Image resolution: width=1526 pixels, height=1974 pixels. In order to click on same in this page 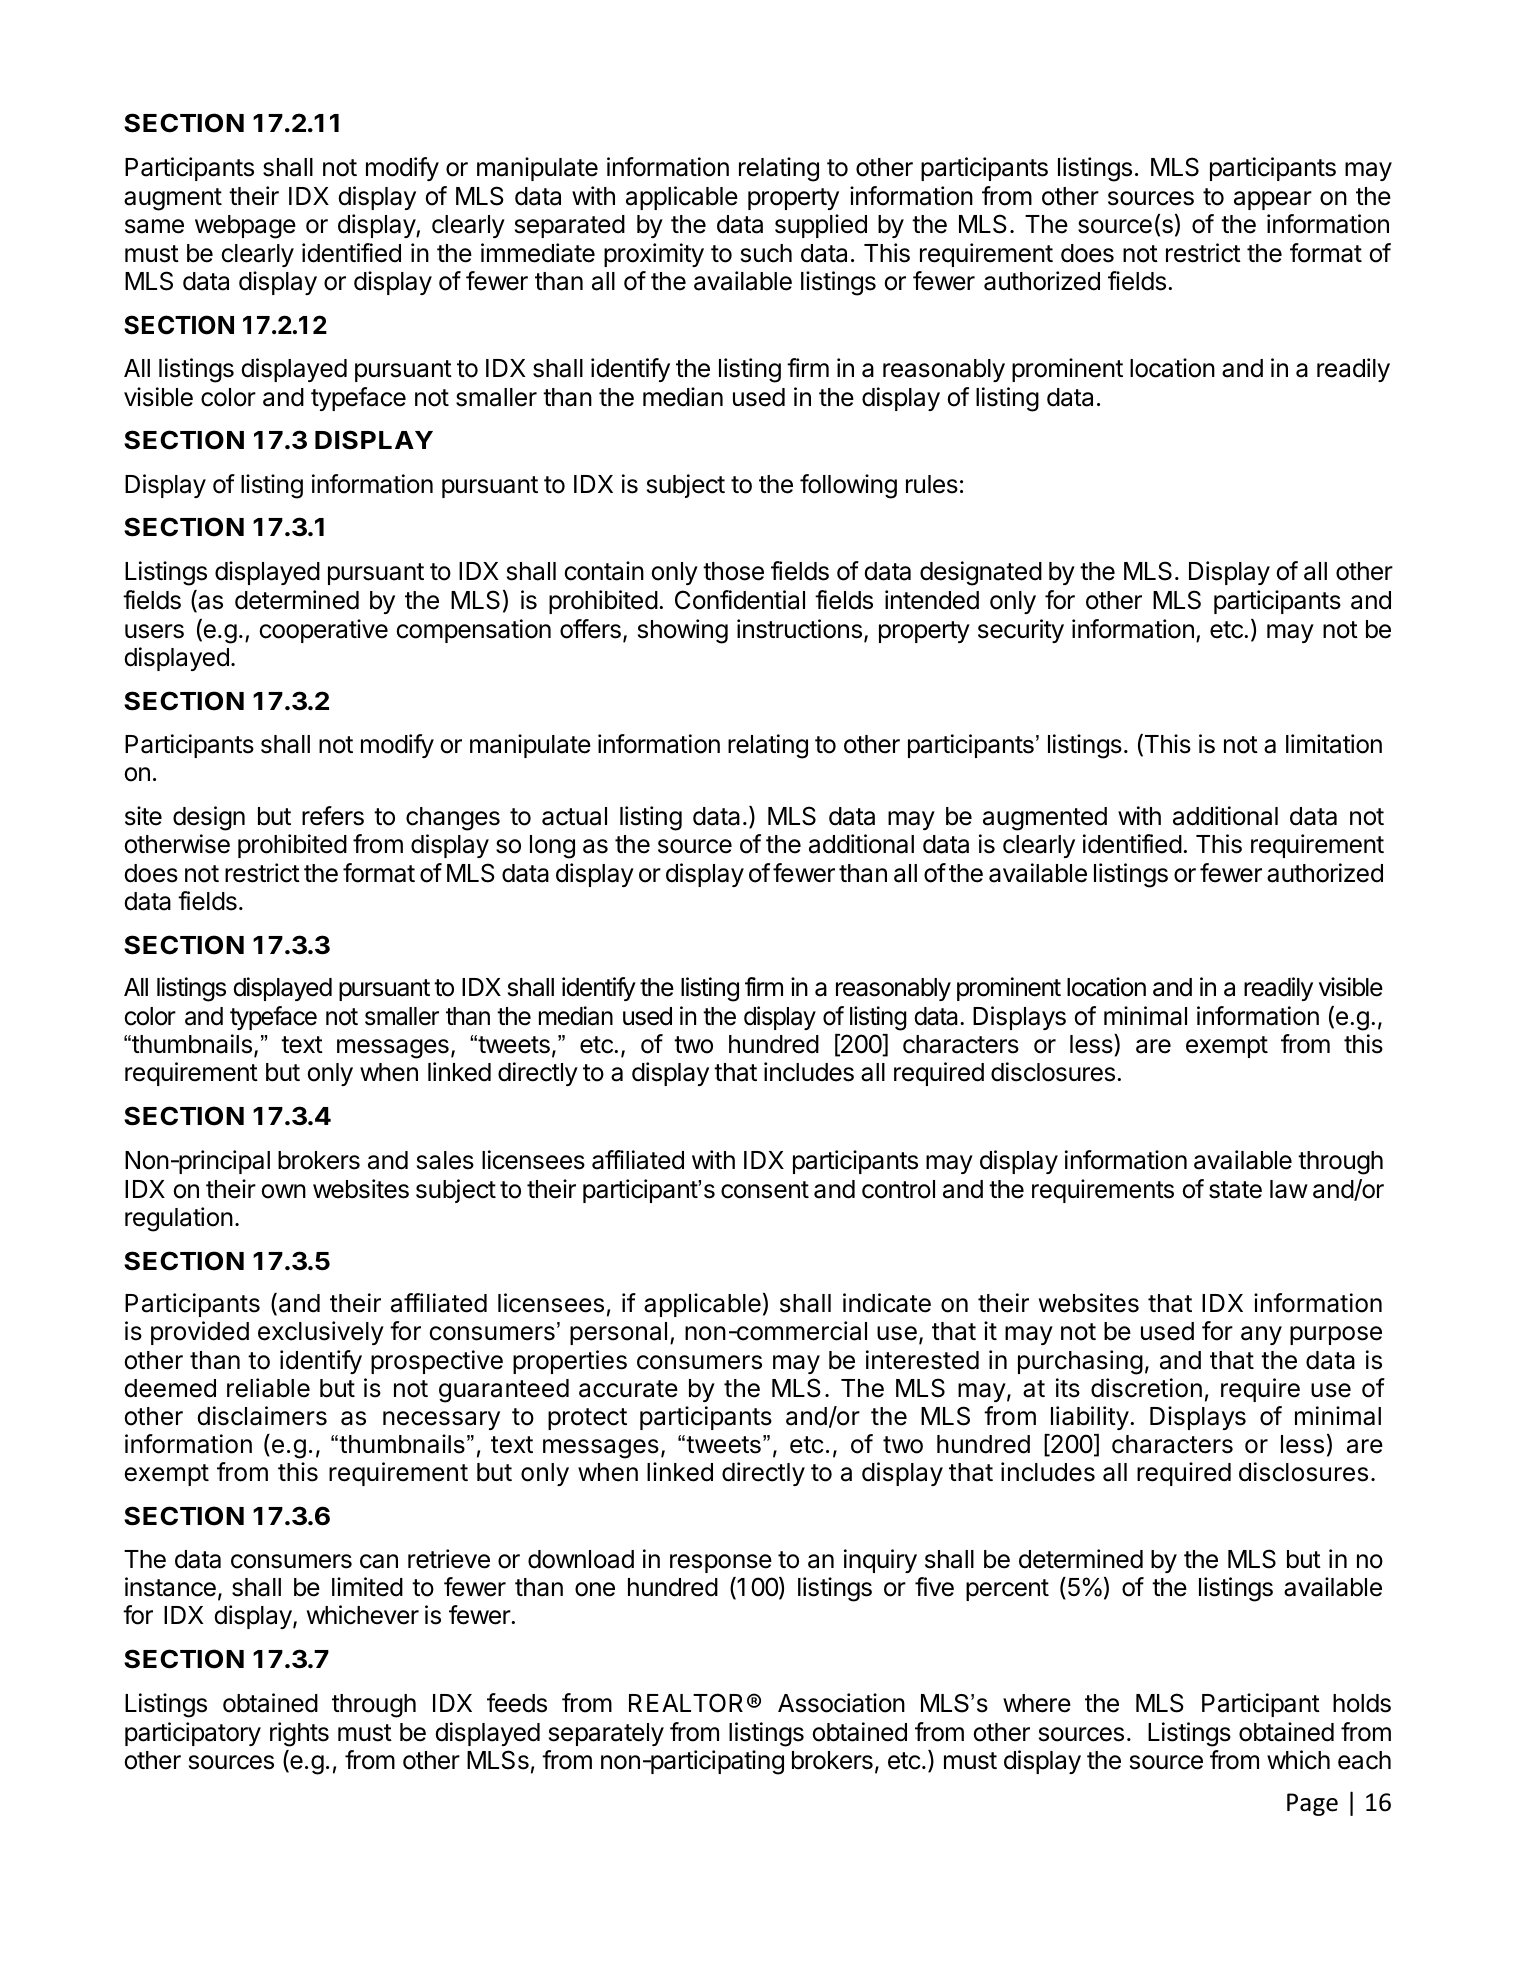, I will do `click(154, 226)`.
